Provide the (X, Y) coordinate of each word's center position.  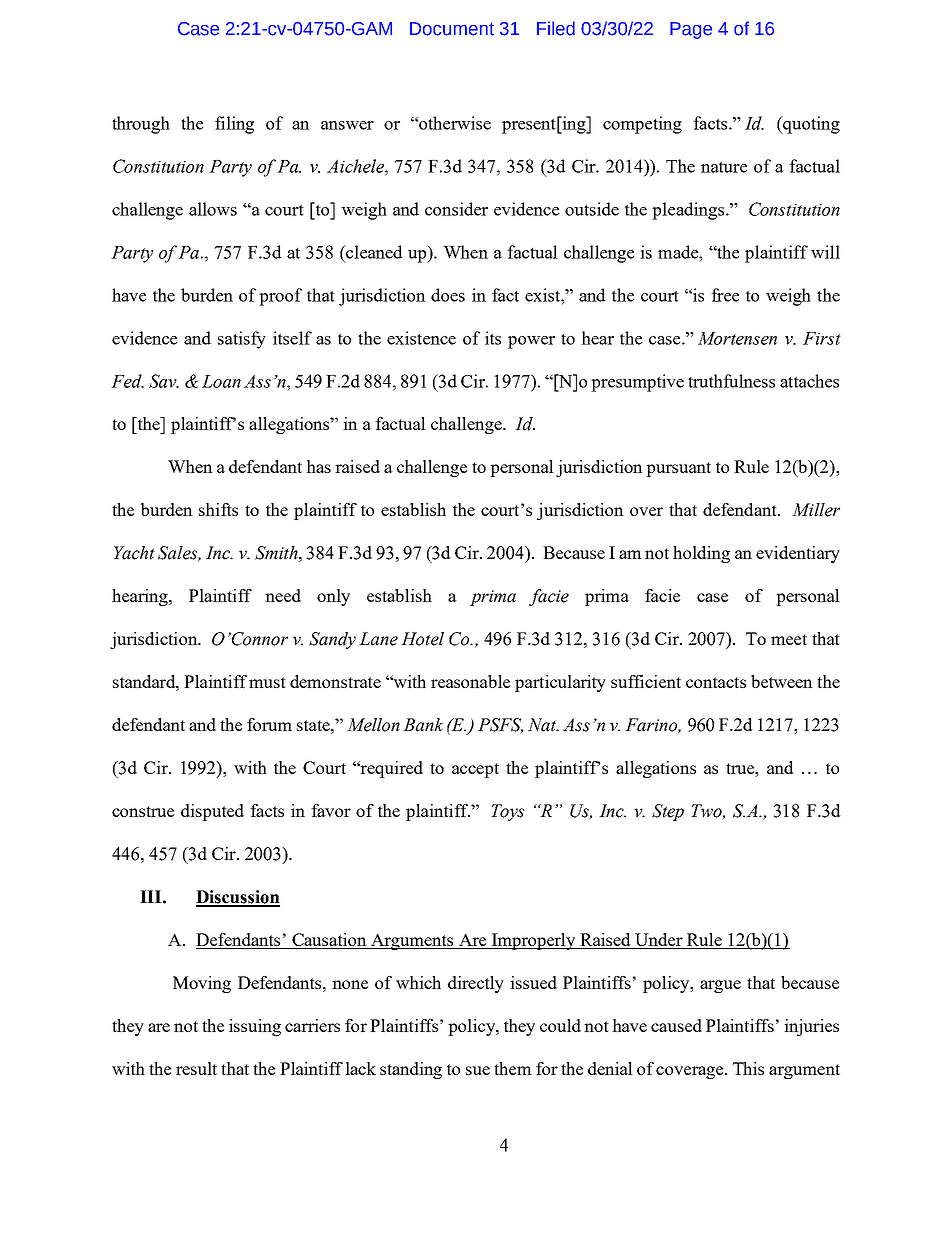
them (513, 1068)
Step (668, 812)
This (748, 1068)
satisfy (242, 340)
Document (452, 29)
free (725, 295)
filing (234, 125)
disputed (212, 812)
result (196, 1068)
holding (701, 554)
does (448, 295)
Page (691, 30)
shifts (218, 509)
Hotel (422, 639)
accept (475, 770)
